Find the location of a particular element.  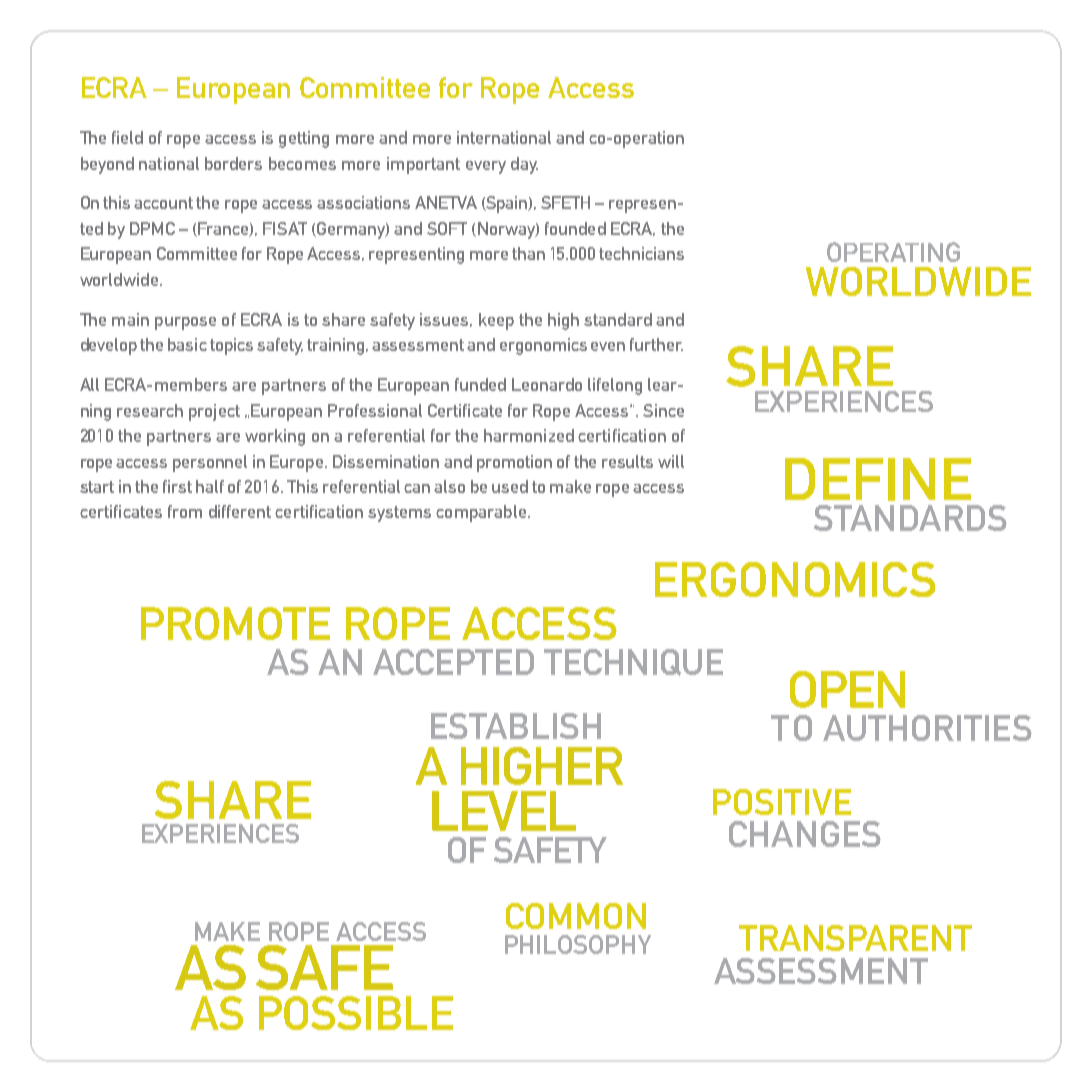

borders is located at coordinates (233, 163).
